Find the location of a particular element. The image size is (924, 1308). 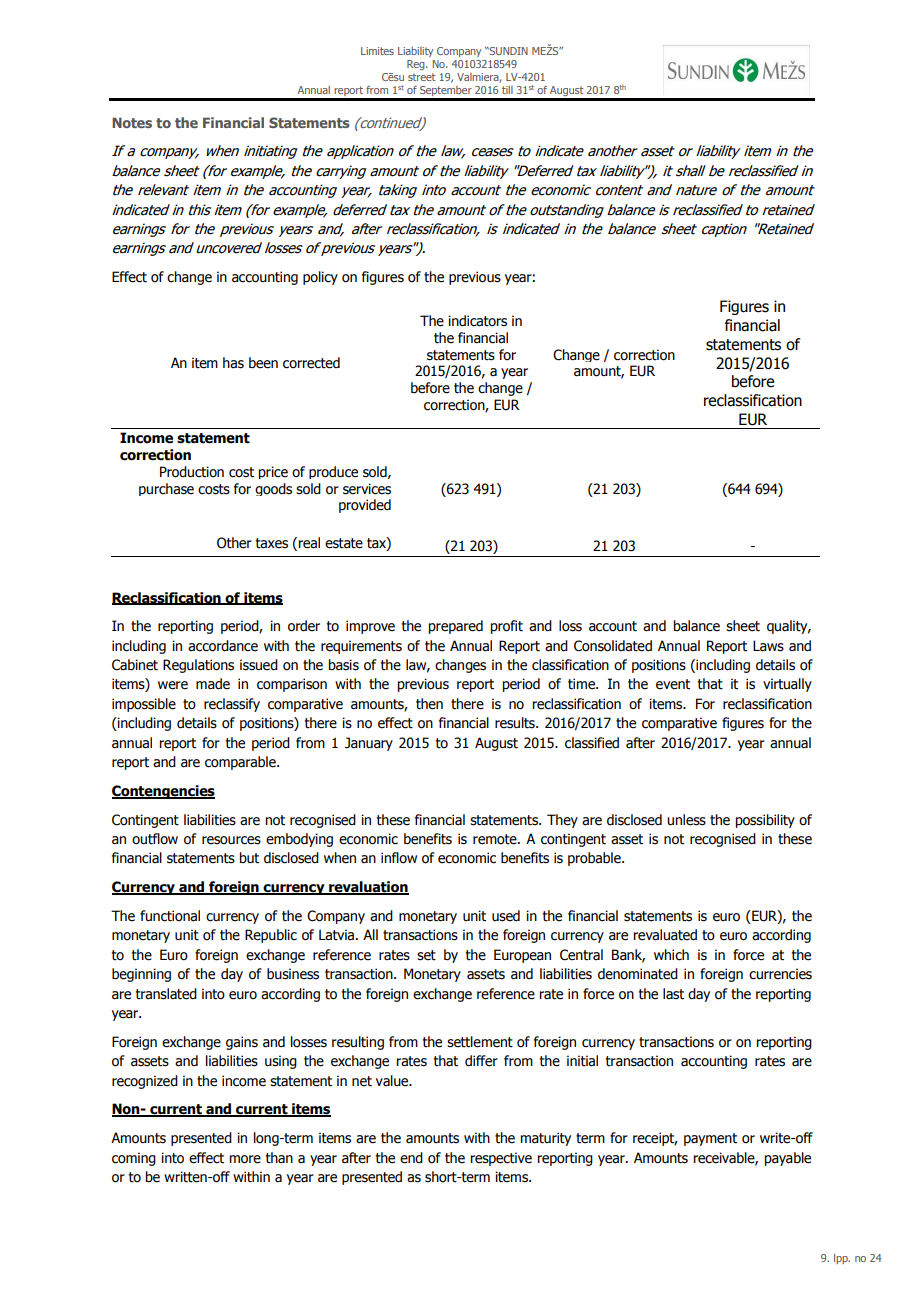

Laws is located at coordinates (768, 646).
